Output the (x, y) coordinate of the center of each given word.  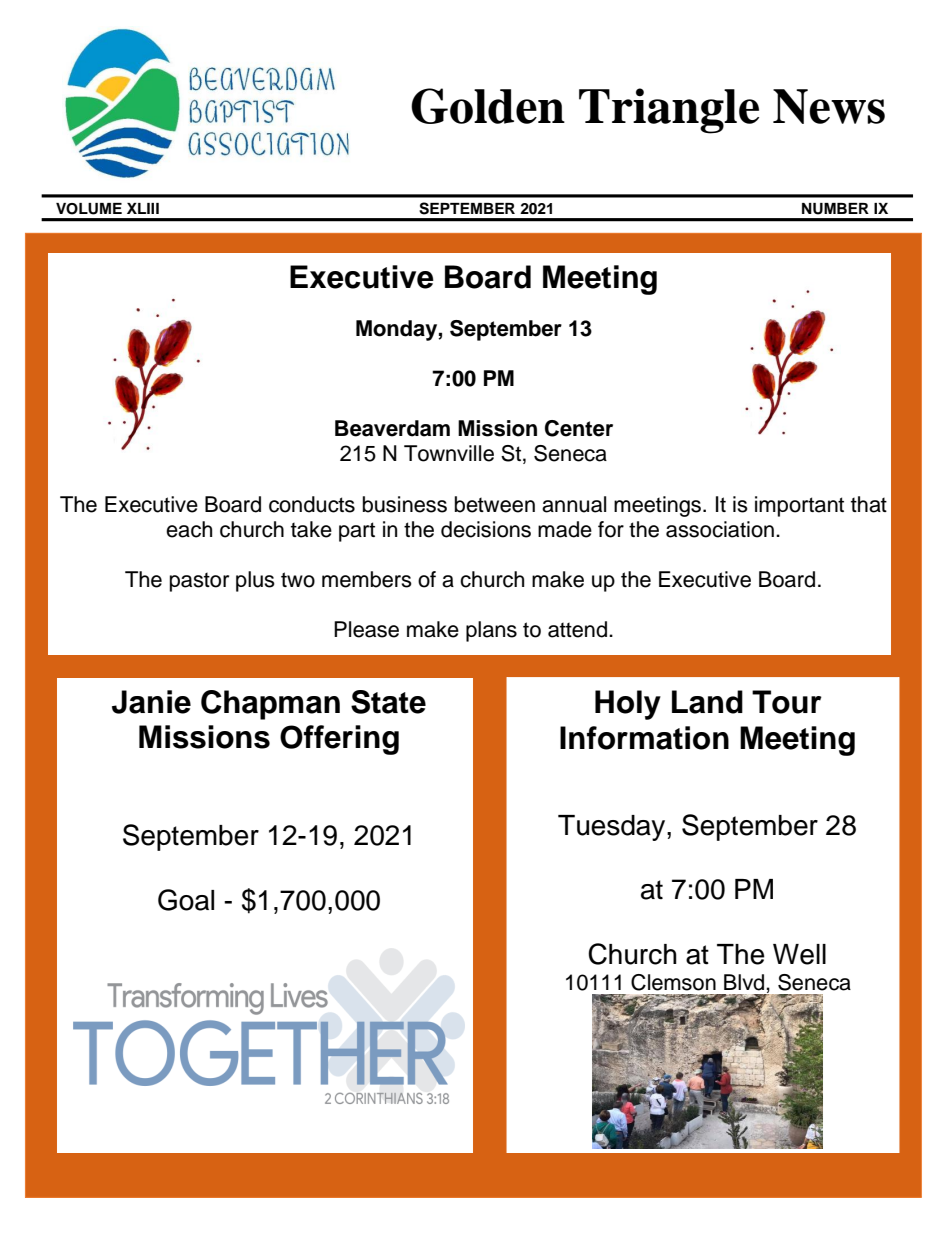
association (720, 529)
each (189, 529)
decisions (486, 529)
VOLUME (89, 209)
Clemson (673, 982)
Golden (488, 106)
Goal (186, 900)
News (829, 106)
